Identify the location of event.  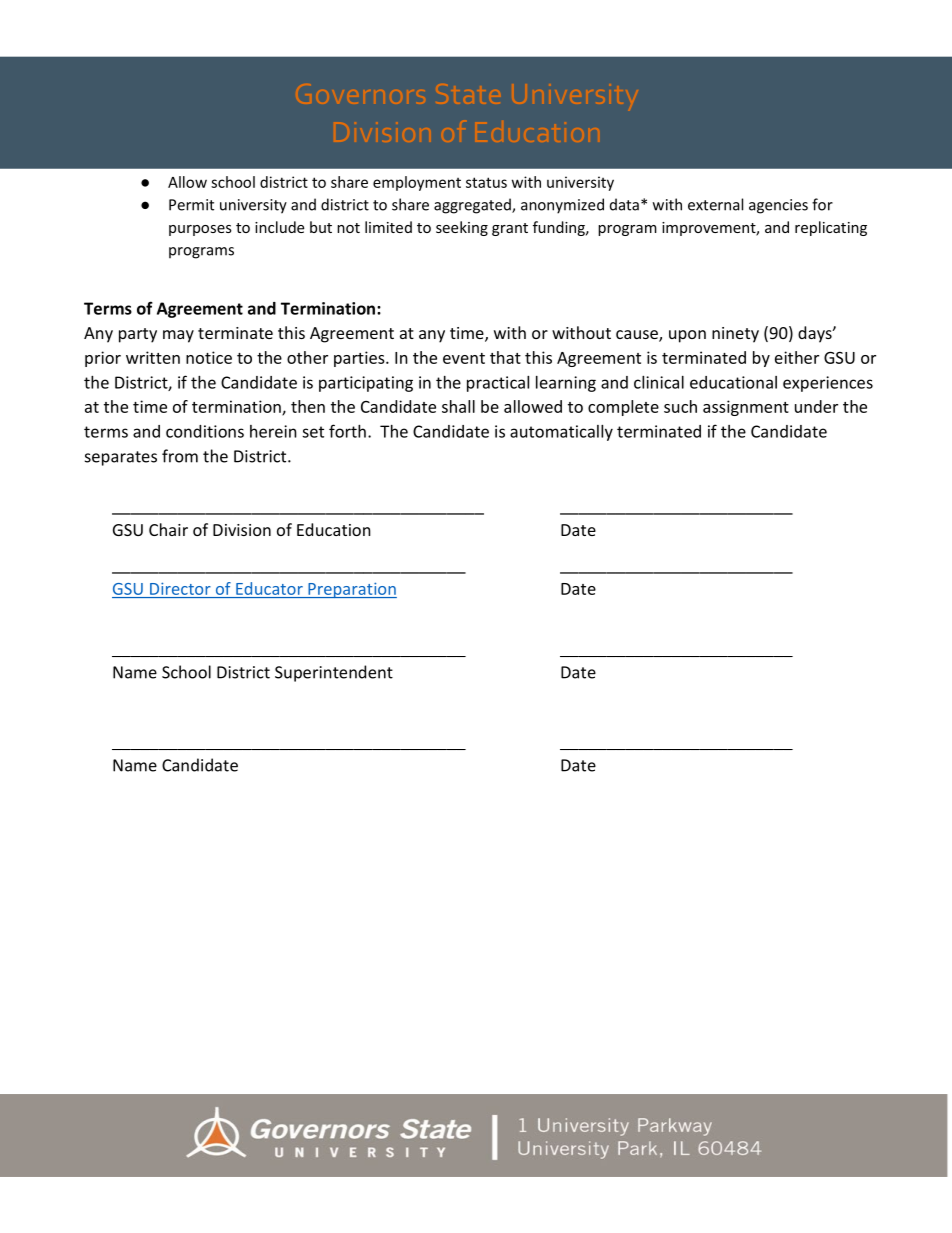
(464, 358).
